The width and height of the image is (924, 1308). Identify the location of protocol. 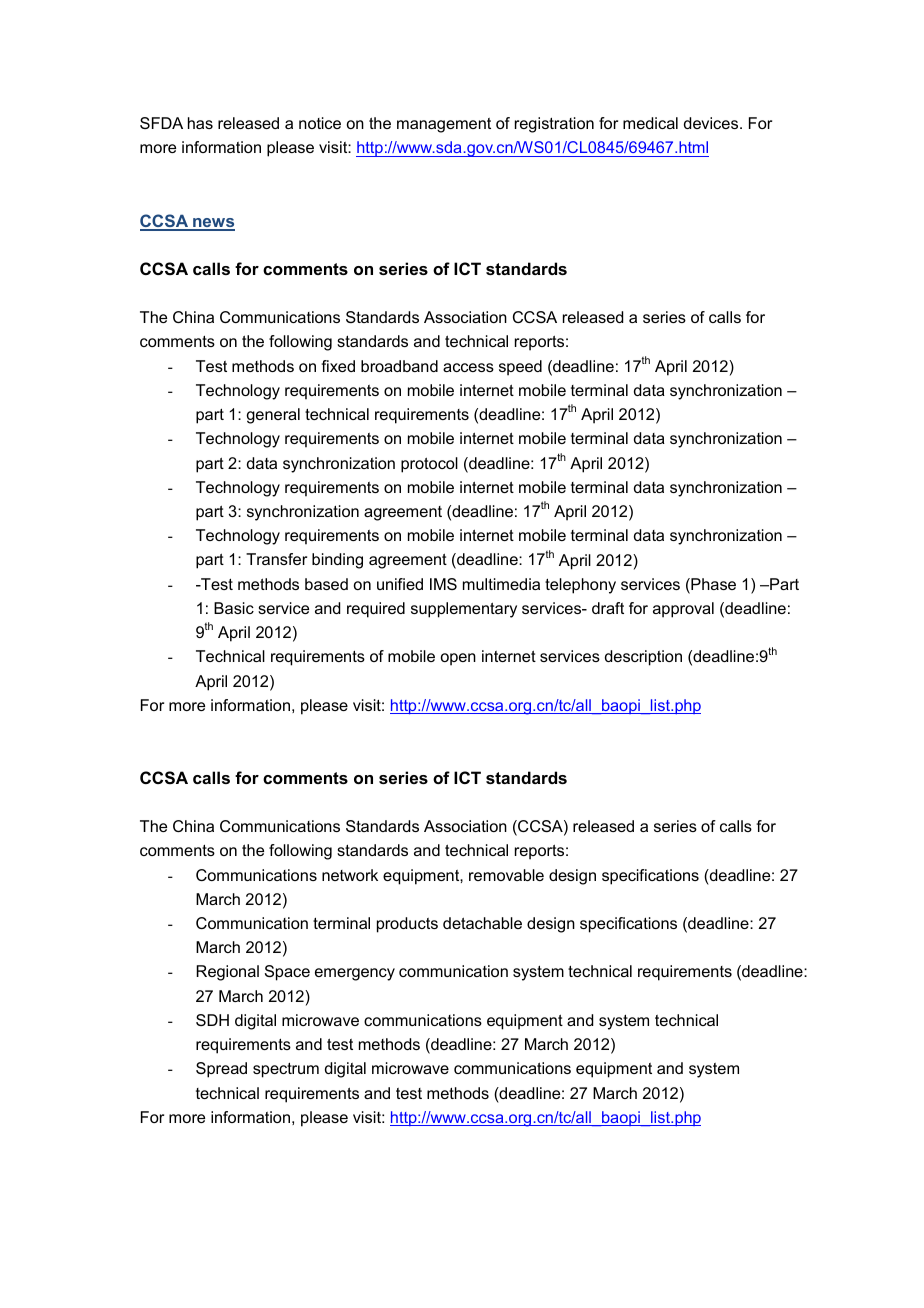
(429, 465).
